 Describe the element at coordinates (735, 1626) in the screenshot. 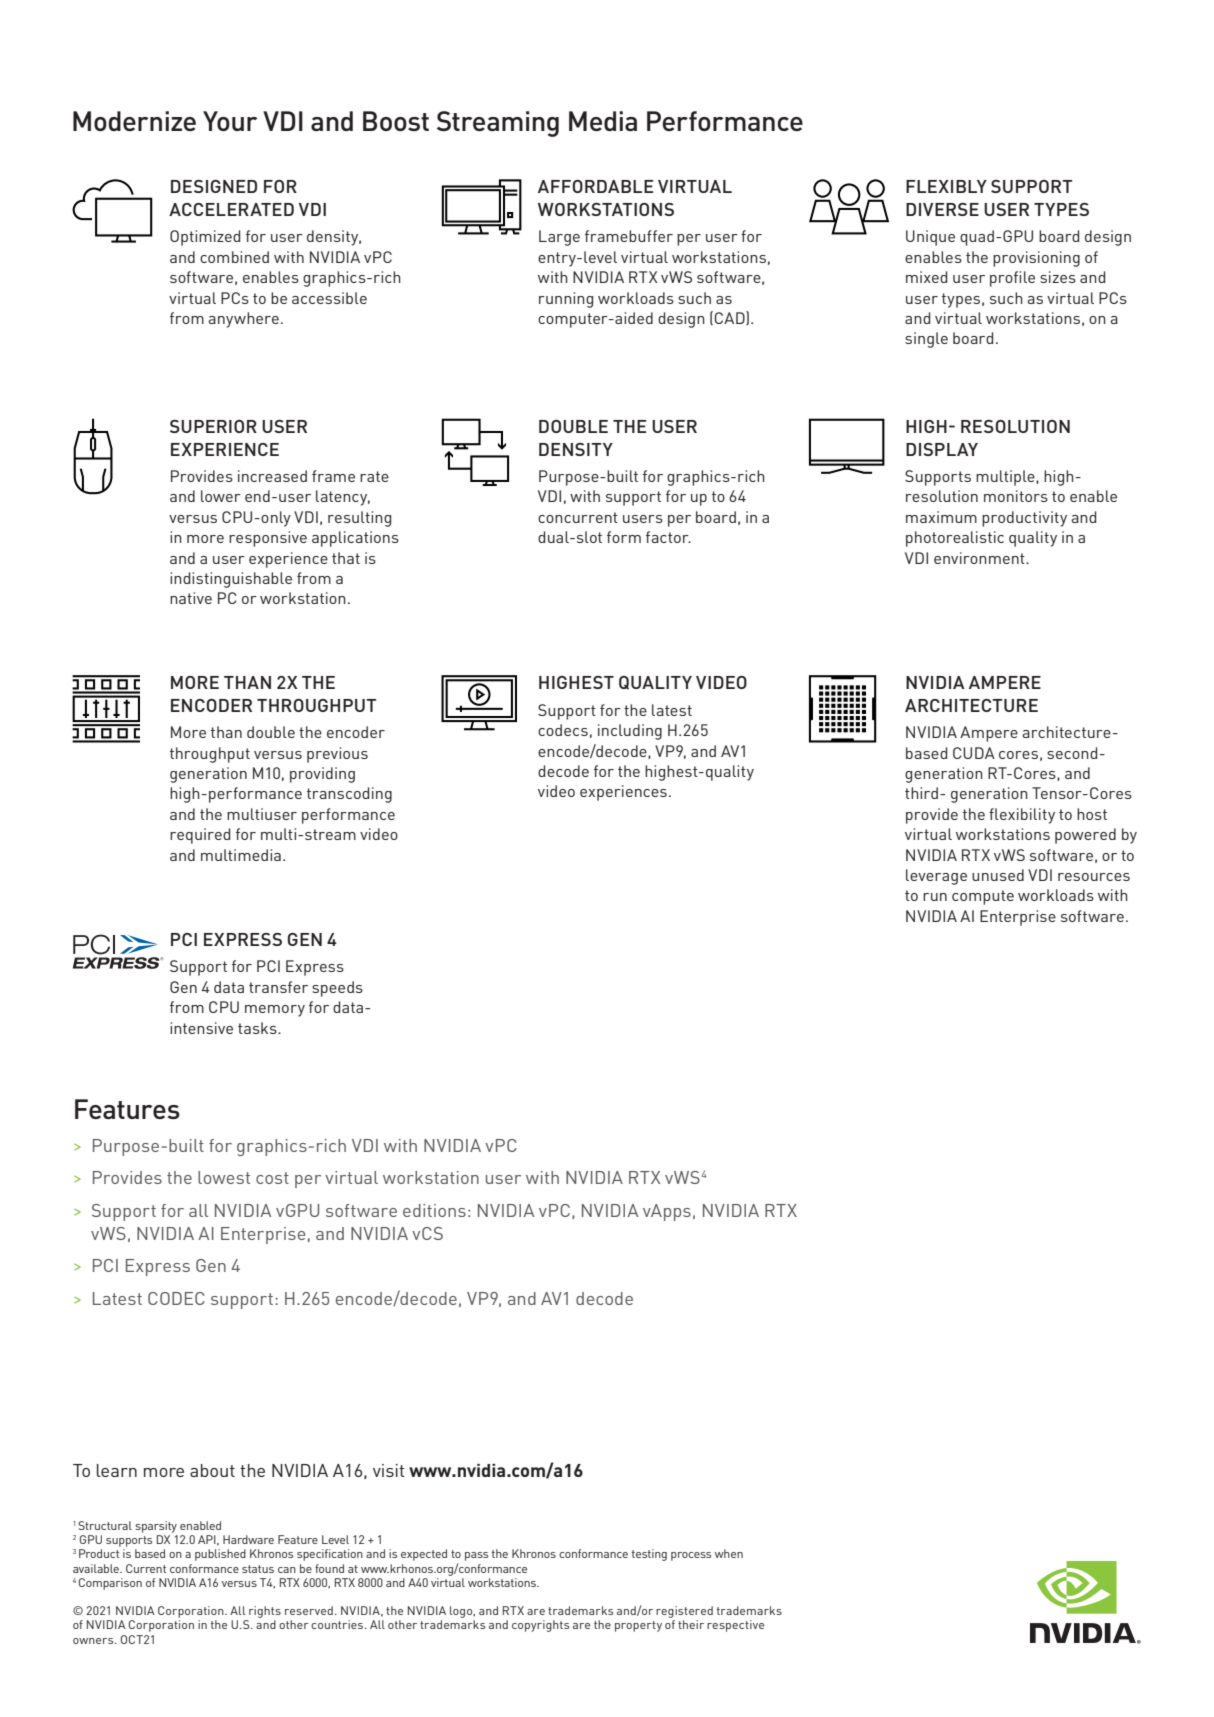

I see `respective` at that location.
